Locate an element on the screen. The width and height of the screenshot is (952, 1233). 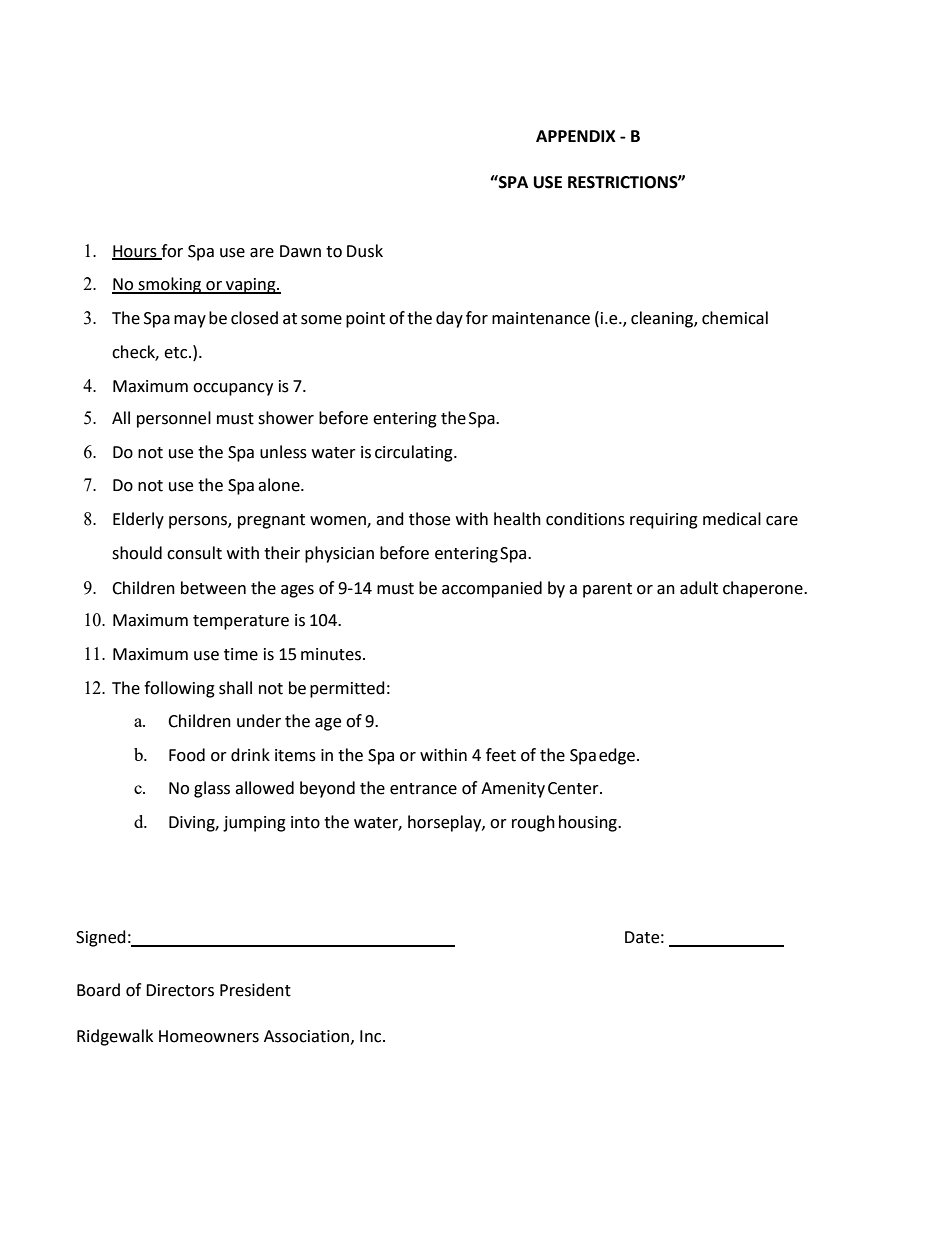
Inc is located at coordinates (372, 1036).
